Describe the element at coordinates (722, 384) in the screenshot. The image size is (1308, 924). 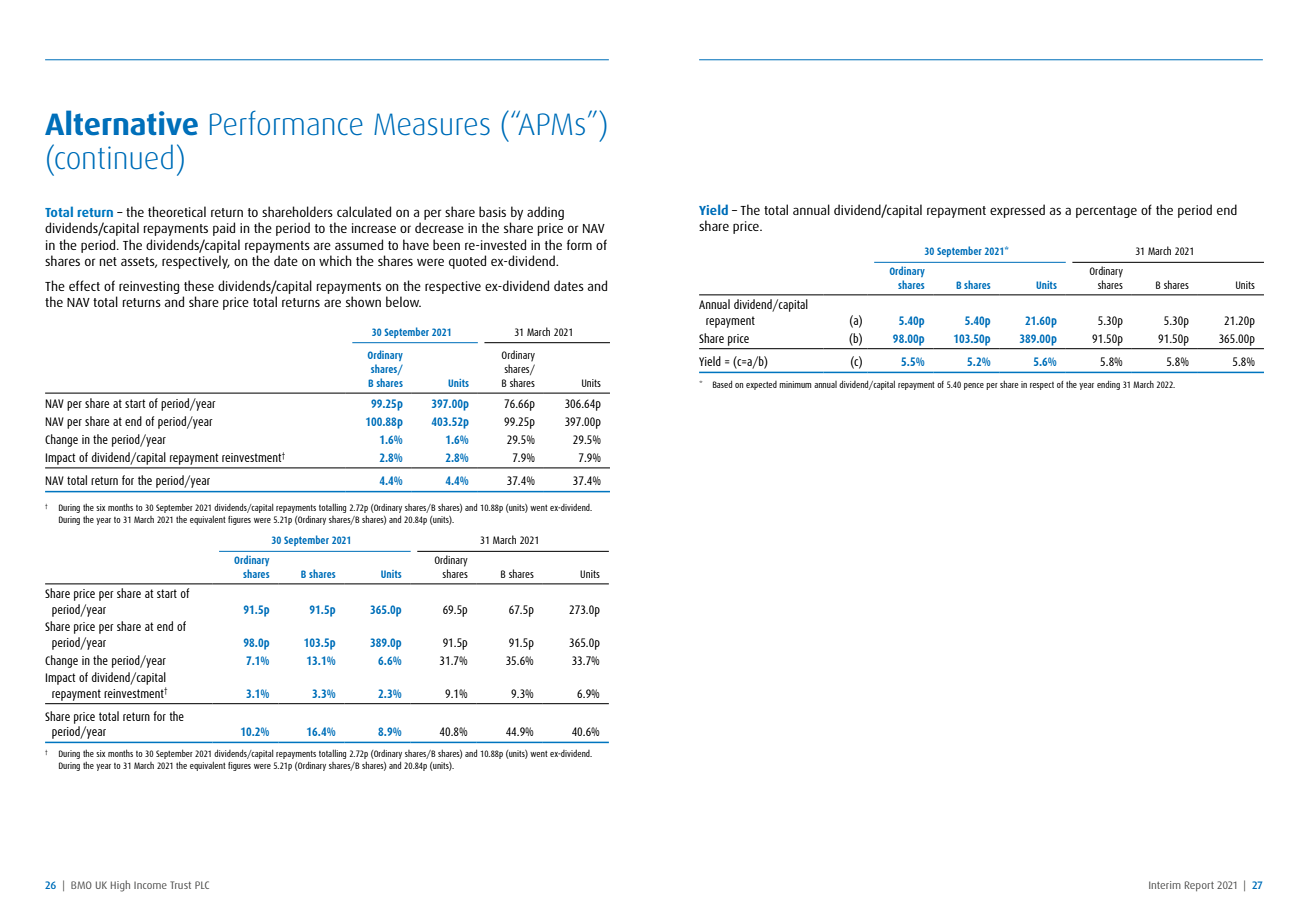
I see `Based` at that location.
